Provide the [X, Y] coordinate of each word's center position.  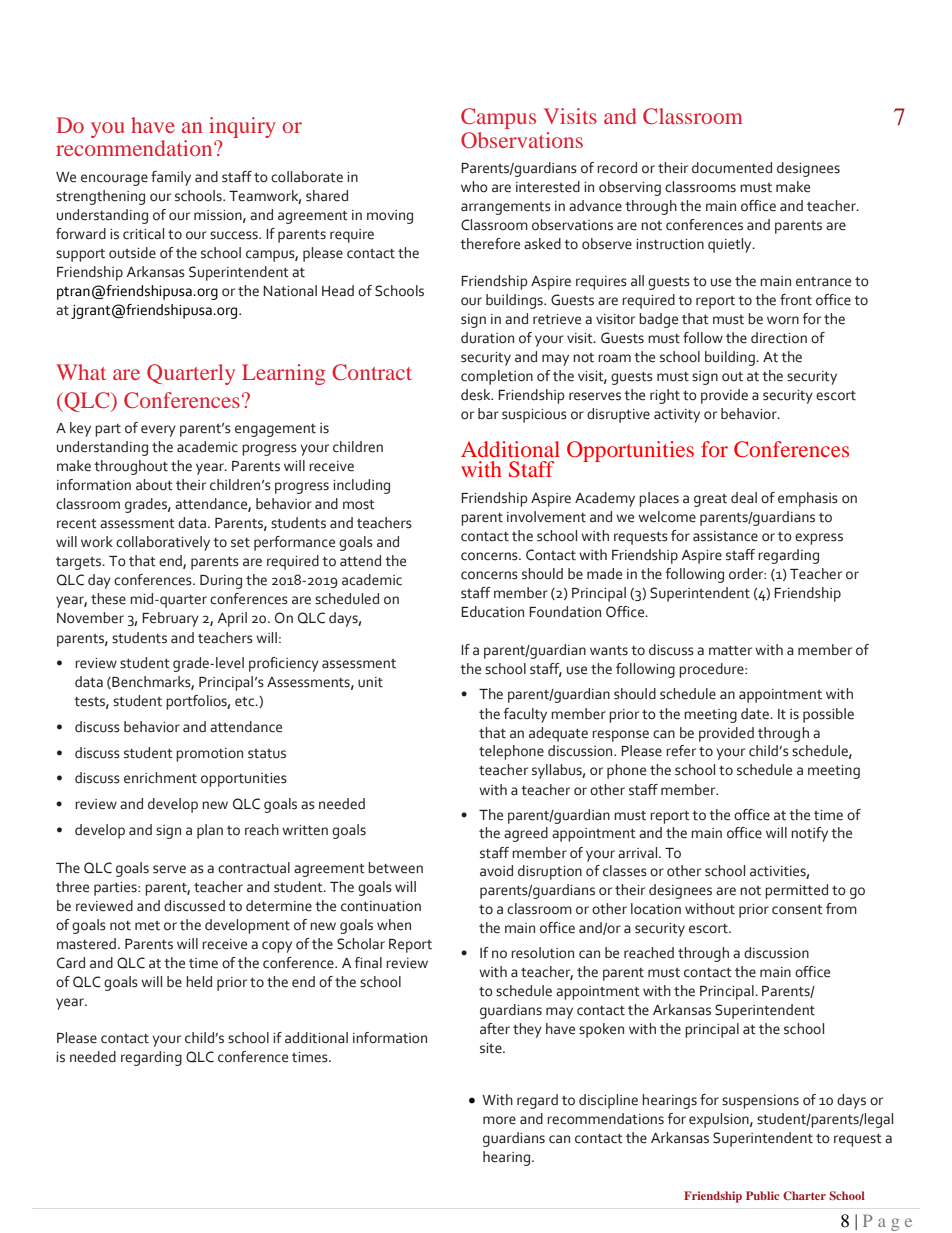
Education [492, 612]
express [819, 539]
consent [797, 910]
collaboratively [163, 543]
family [171, 178]
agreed [526, 834]
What [81, 372]
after [495, 1029]
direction [779, 338]
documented [732, 168]
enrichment [160, 778]
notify [809, 834]
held [199, 982]
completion [497, 377]
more [499, 1120]
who [474, 187]
